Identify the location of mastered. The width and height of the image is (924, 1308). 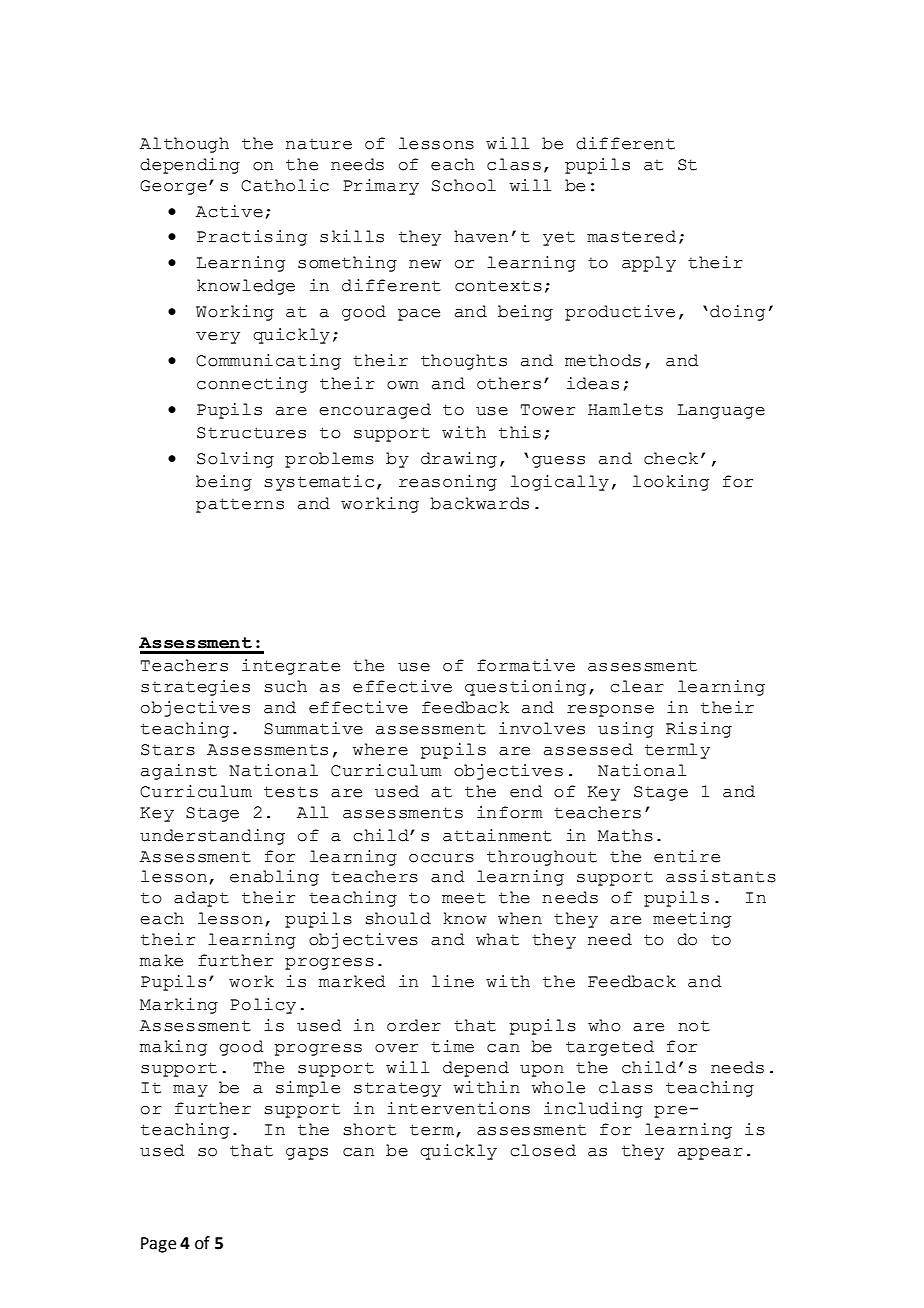
(631, 236).
